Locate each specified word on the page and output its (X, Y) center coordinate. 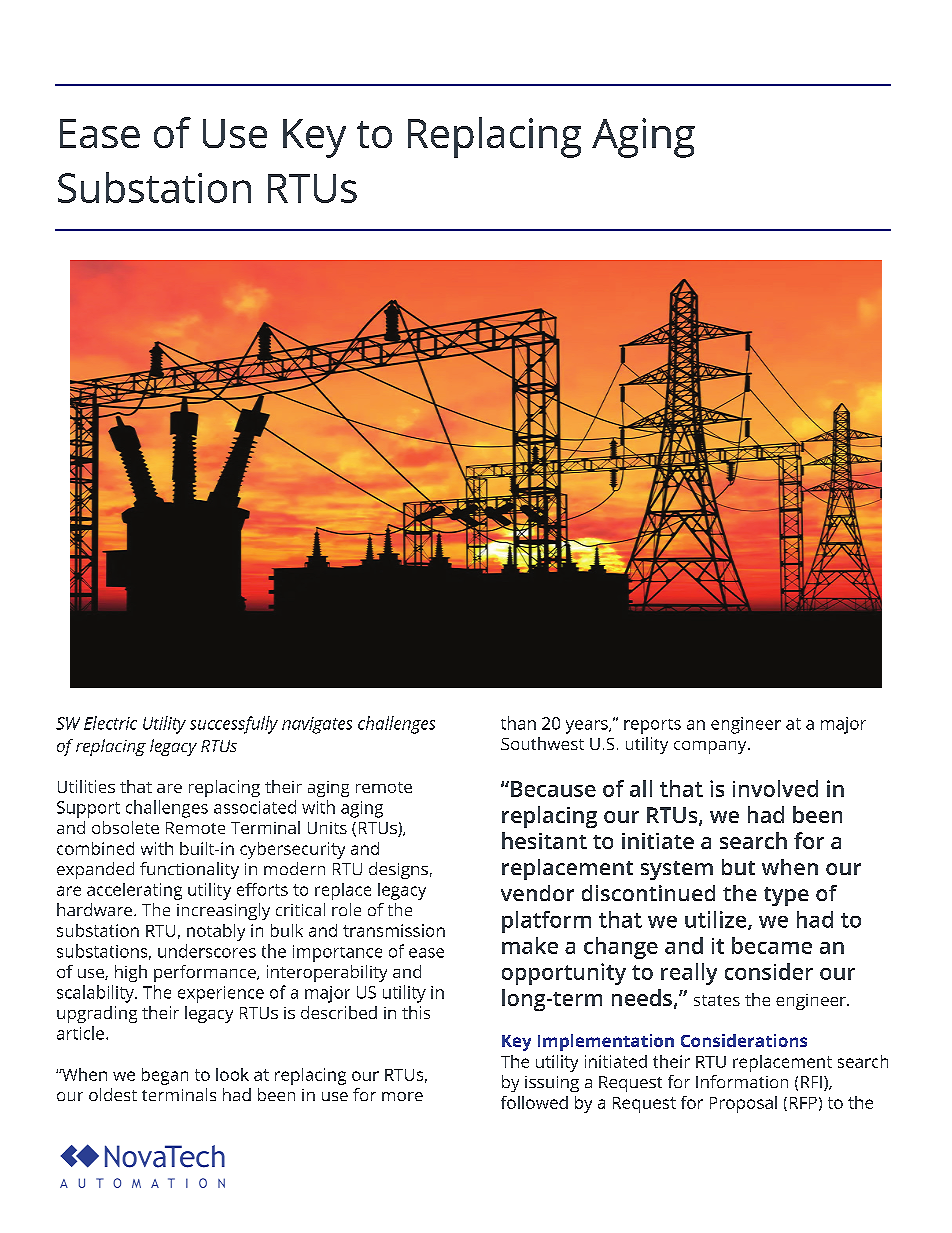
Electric (110, 723)
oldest (113, 1094)
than (518, 723)
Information (742, 1081)
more (402, 1096)
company (711, 747)
